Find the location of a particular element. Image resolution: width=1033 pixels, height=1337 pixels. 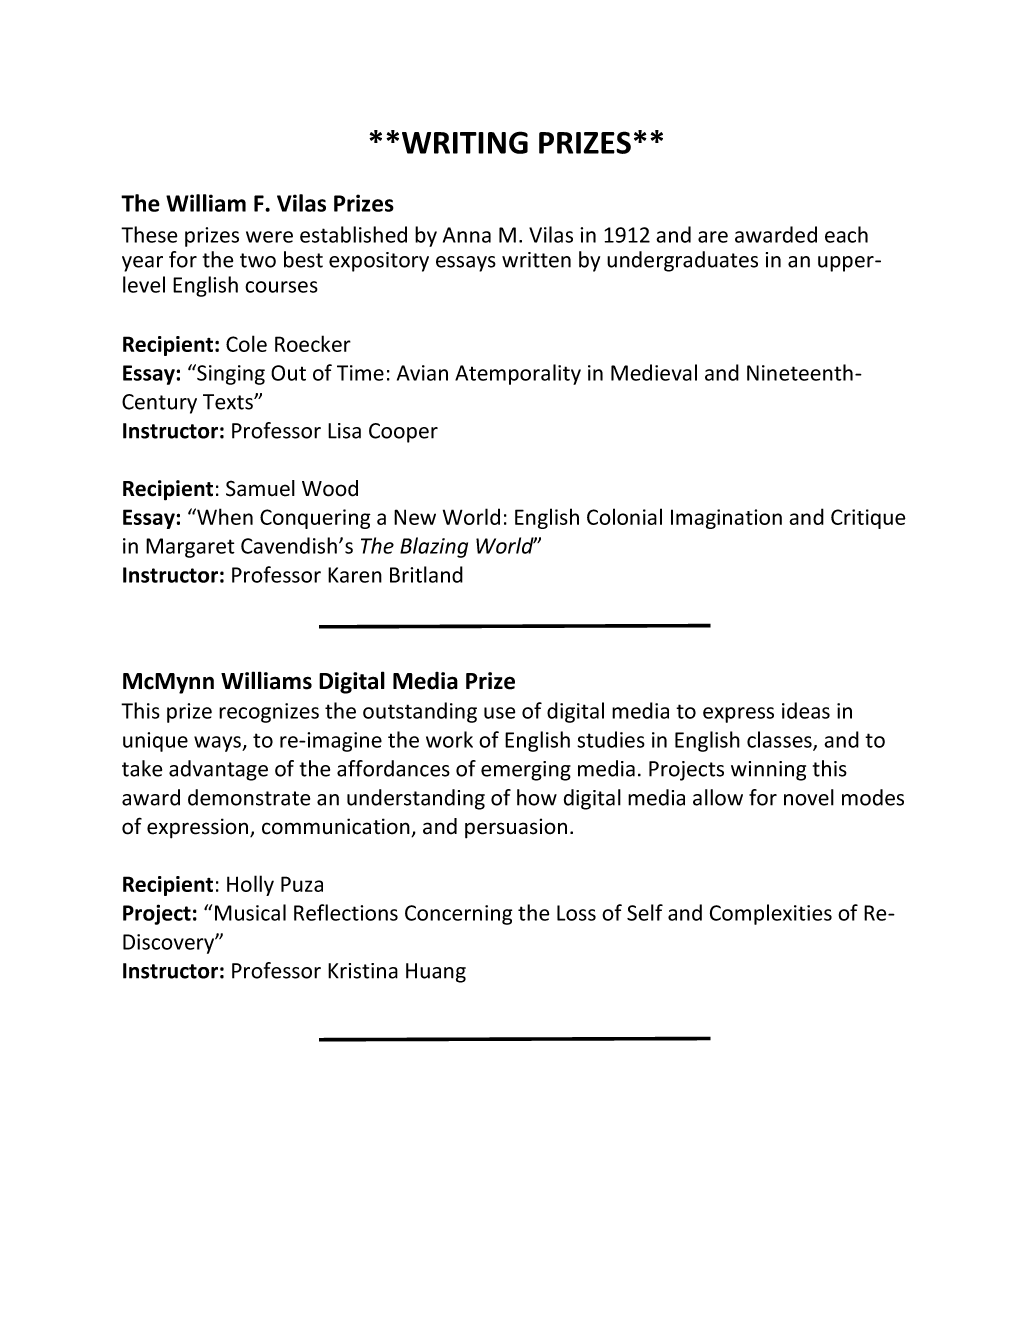

ideas is located at coordinates (806, 710).
